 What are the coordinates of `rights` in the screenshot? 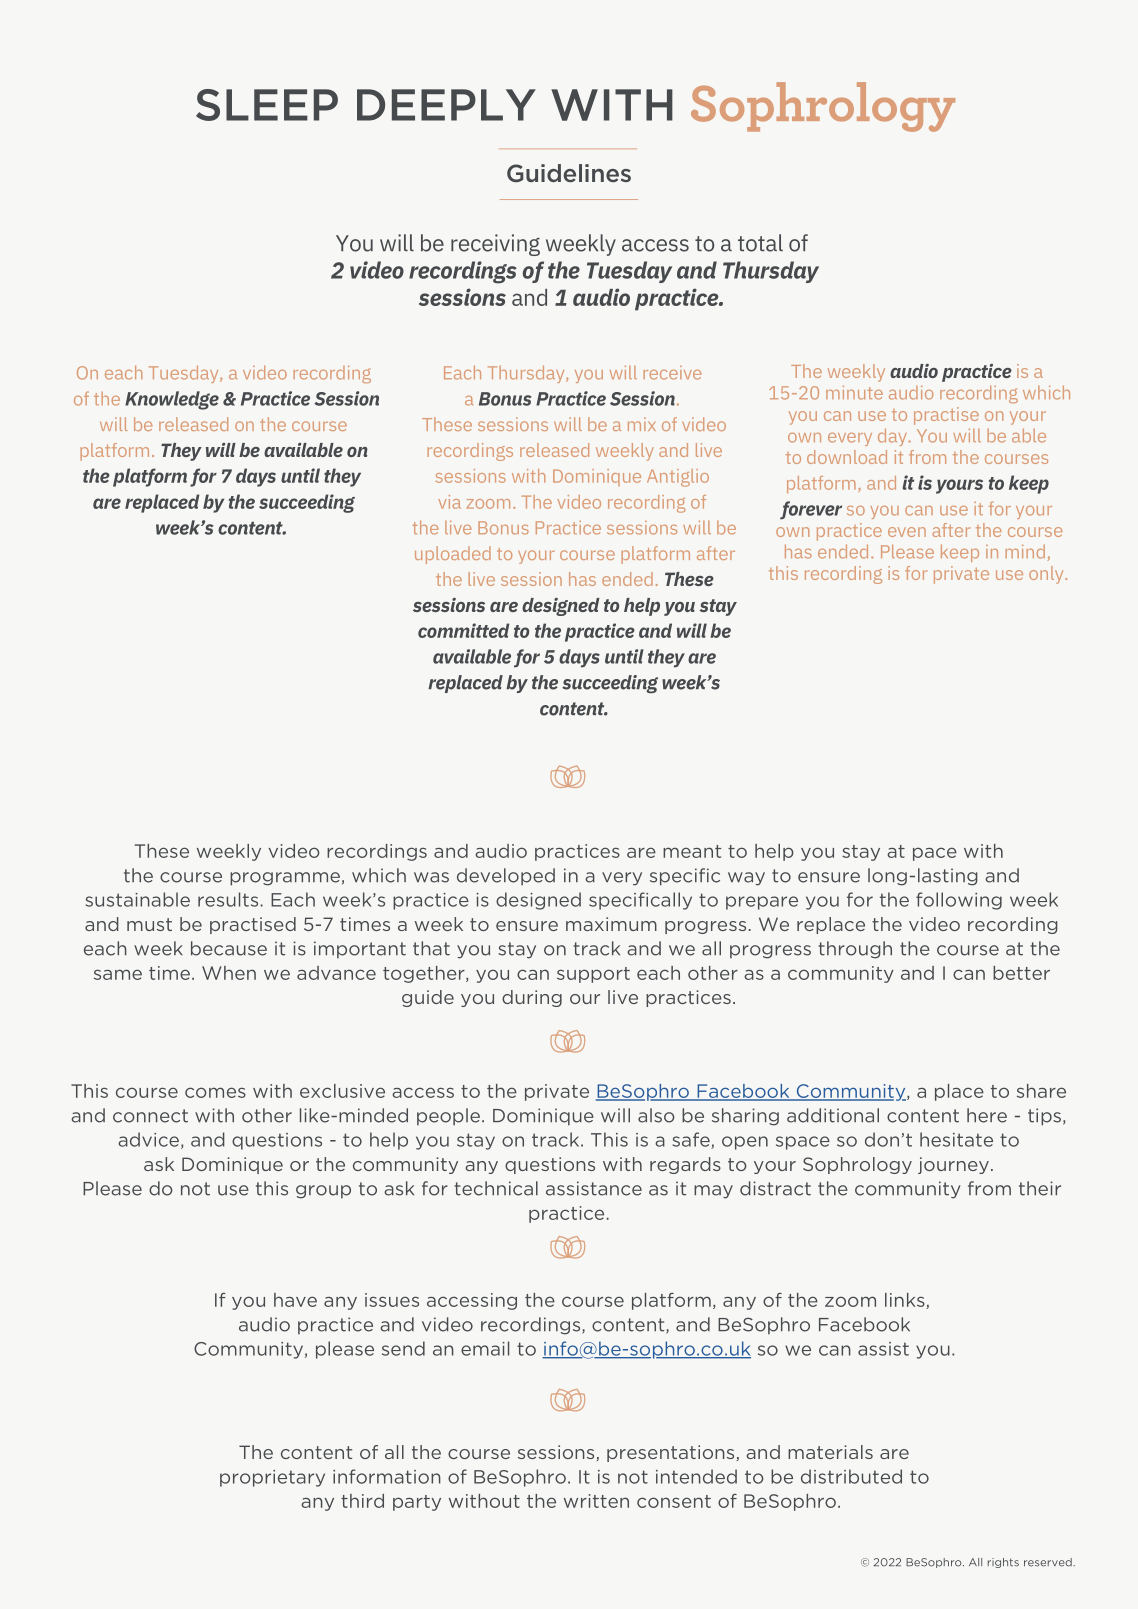 It's located at (1003, 1563).
